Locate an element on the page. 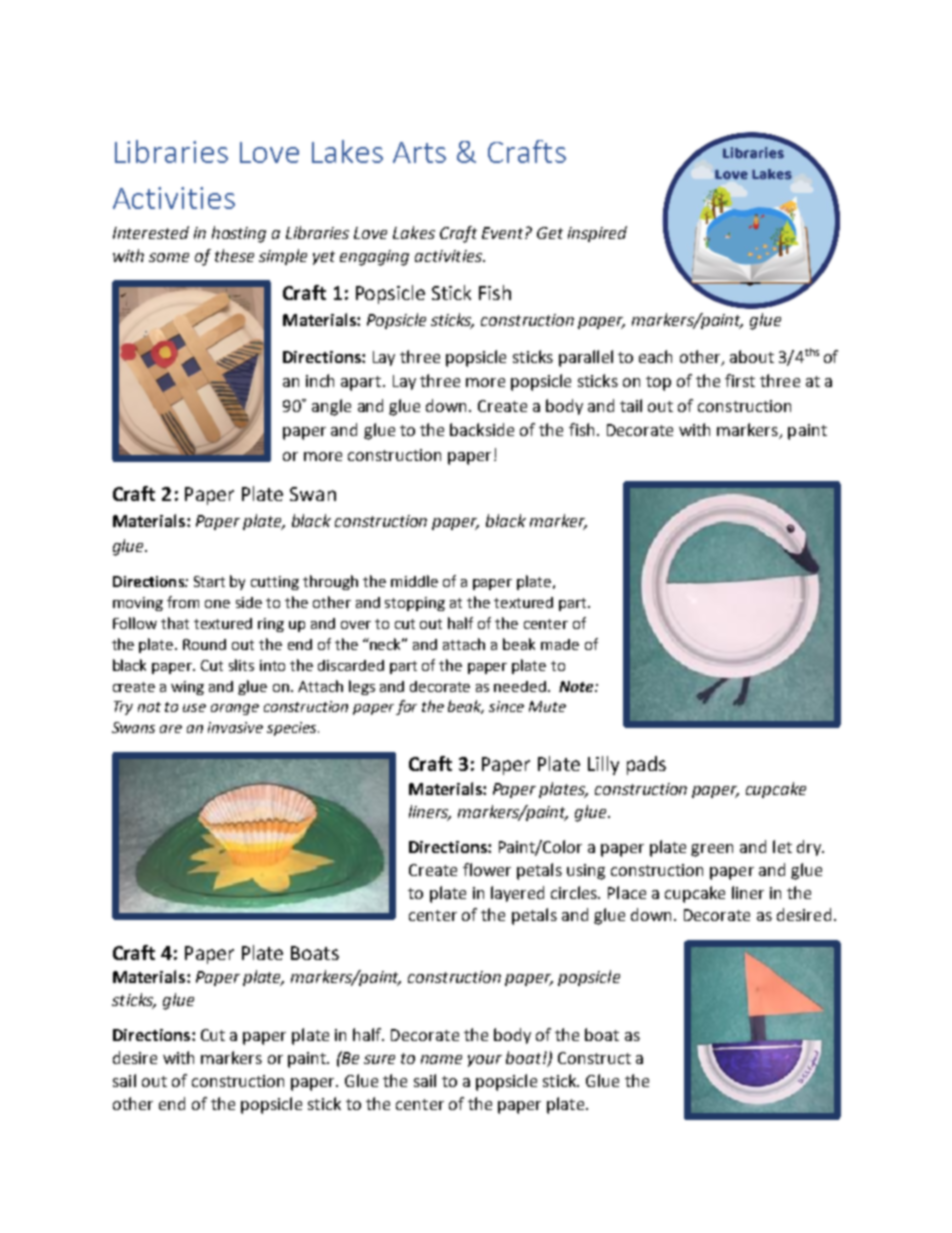 The width and height of the document is (952, 1233). your is located at coordinates (485, 1061).
